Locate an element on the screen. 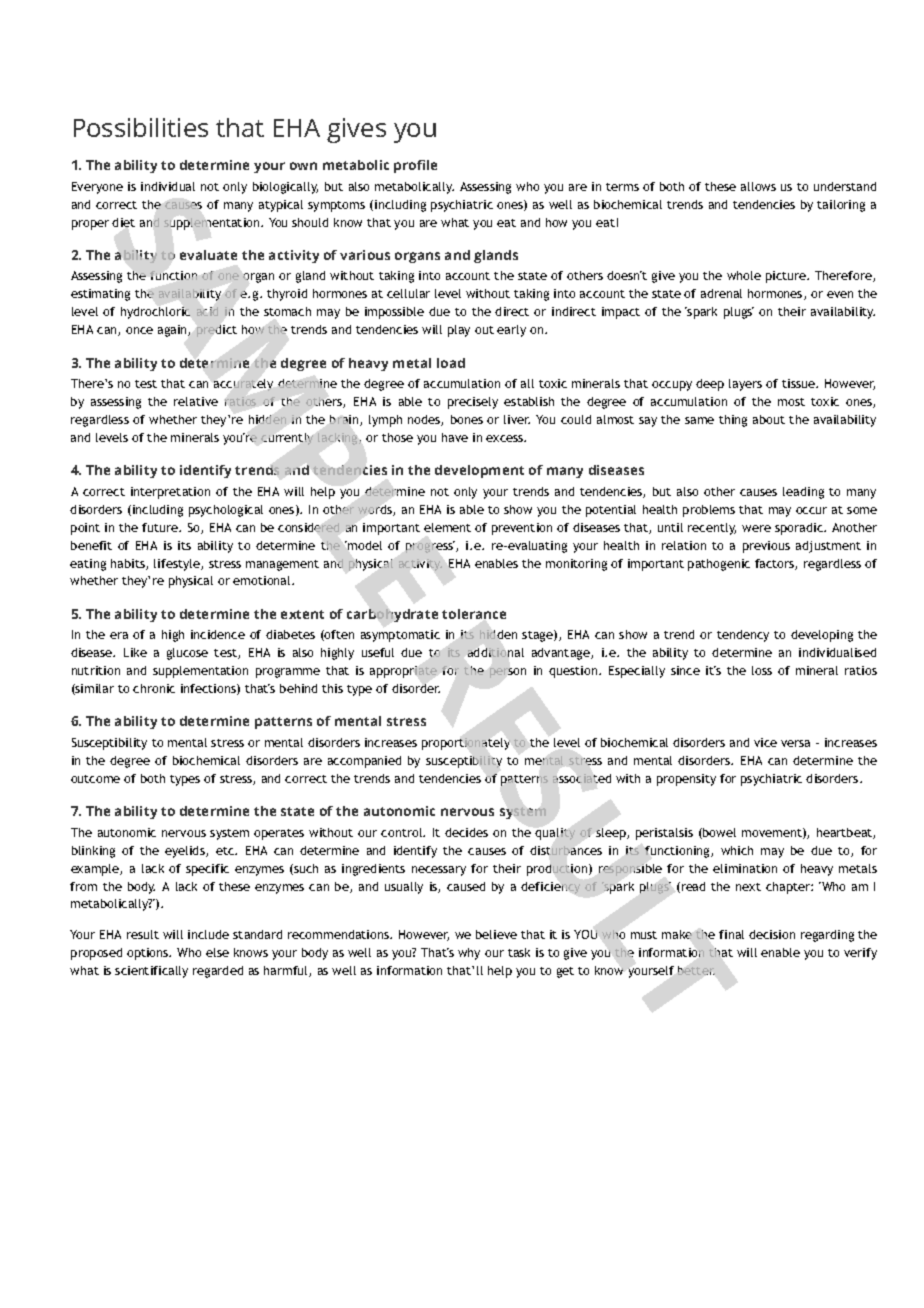 The width and height of the screenshot is (924, 1308). options is located at coordinates (149, 954).
